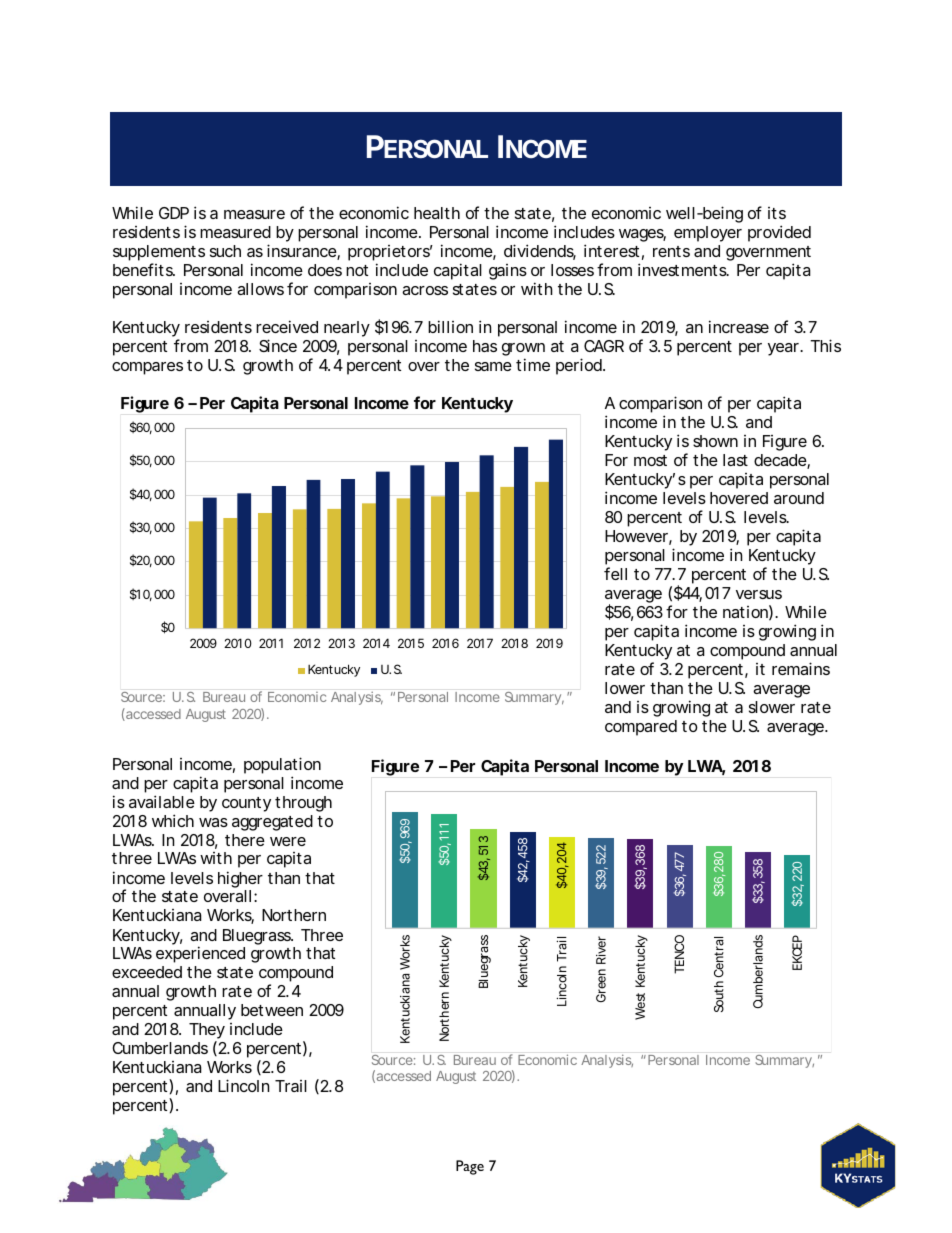  I want to click on employer, so click(708, 234).
